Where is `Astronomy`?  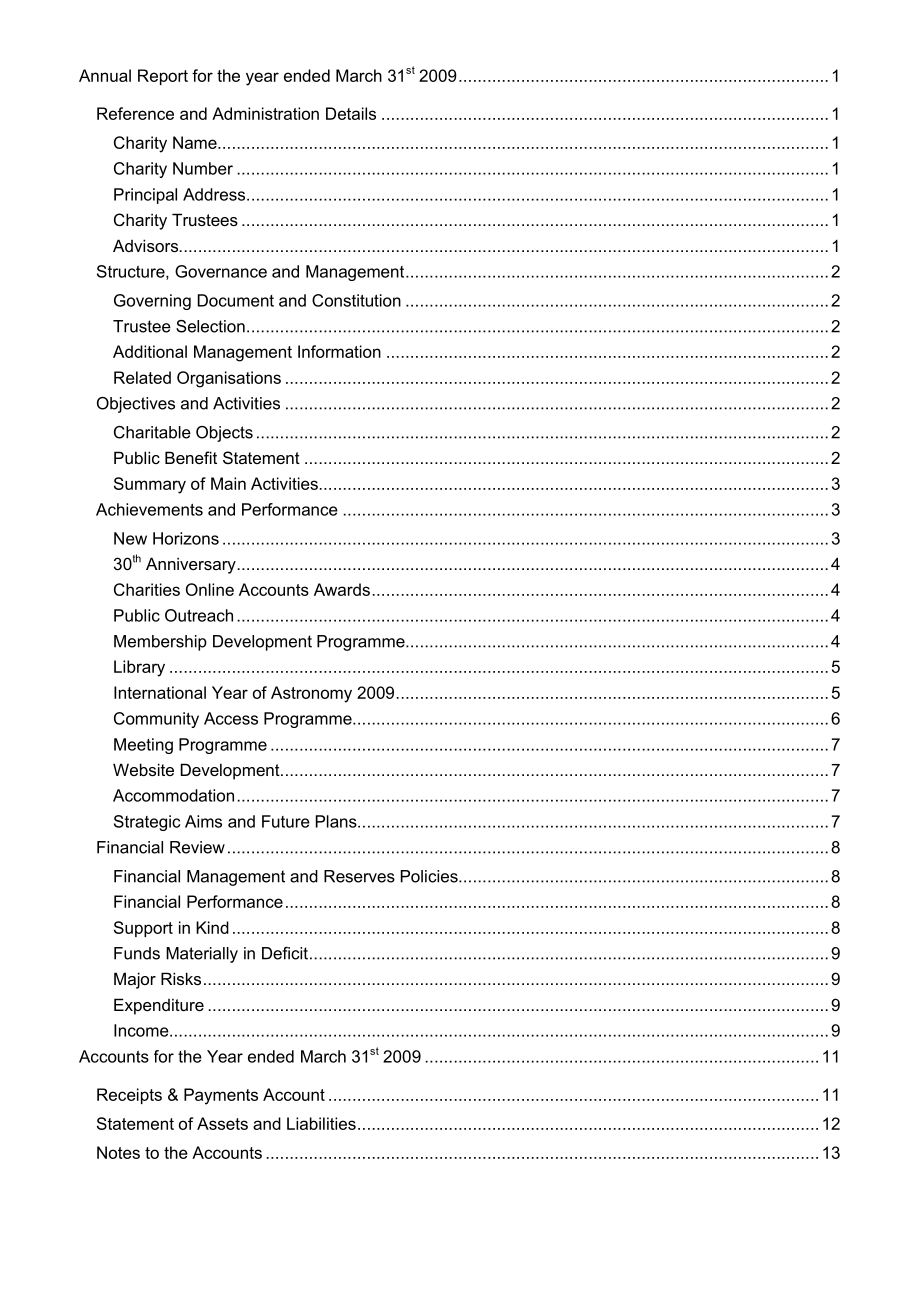
Astronomy is located at coordinates (311, 694).
